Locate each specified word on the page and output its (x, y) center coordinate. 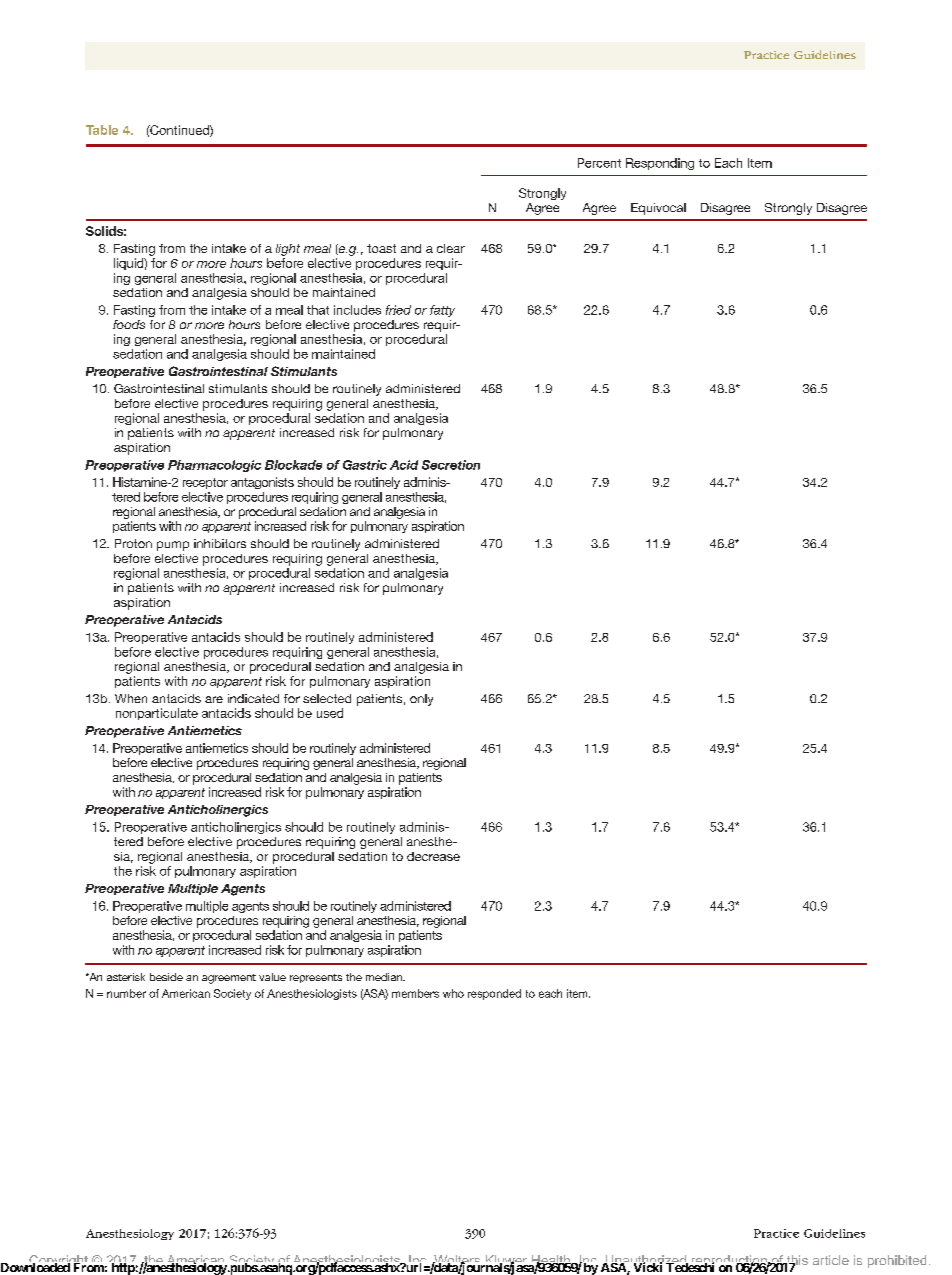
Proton (133, 543)
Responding (660, 164)
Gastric (365, 465)
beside (166, 977)
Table (102, 130)
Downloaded (35, 1266)
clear (451, 248)
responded (494, 994)
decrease (433, 856)
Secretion (451, 465)
